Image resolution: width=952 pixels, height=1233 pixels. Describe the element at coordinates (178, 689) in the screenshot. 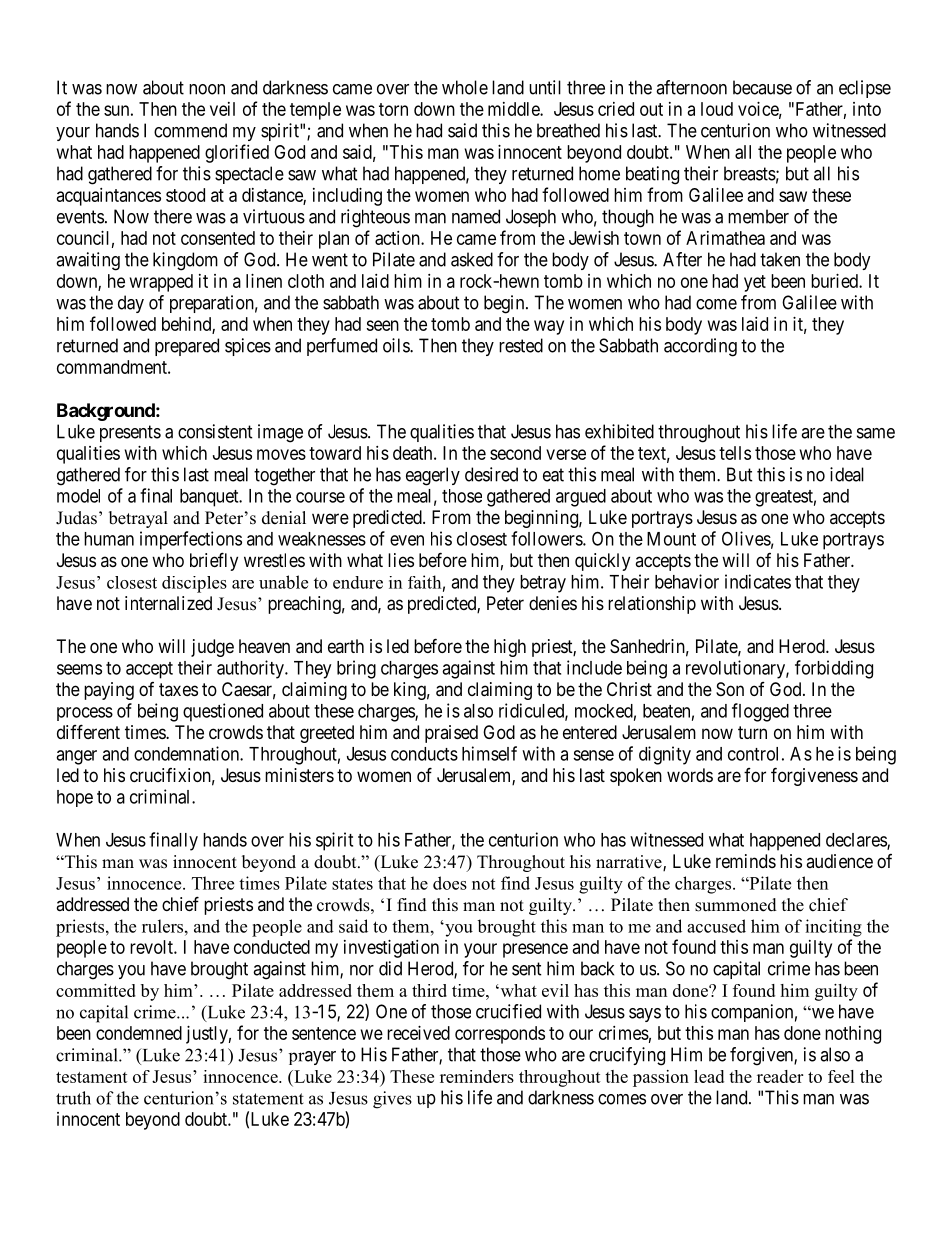

I see `taxes` at that location.
